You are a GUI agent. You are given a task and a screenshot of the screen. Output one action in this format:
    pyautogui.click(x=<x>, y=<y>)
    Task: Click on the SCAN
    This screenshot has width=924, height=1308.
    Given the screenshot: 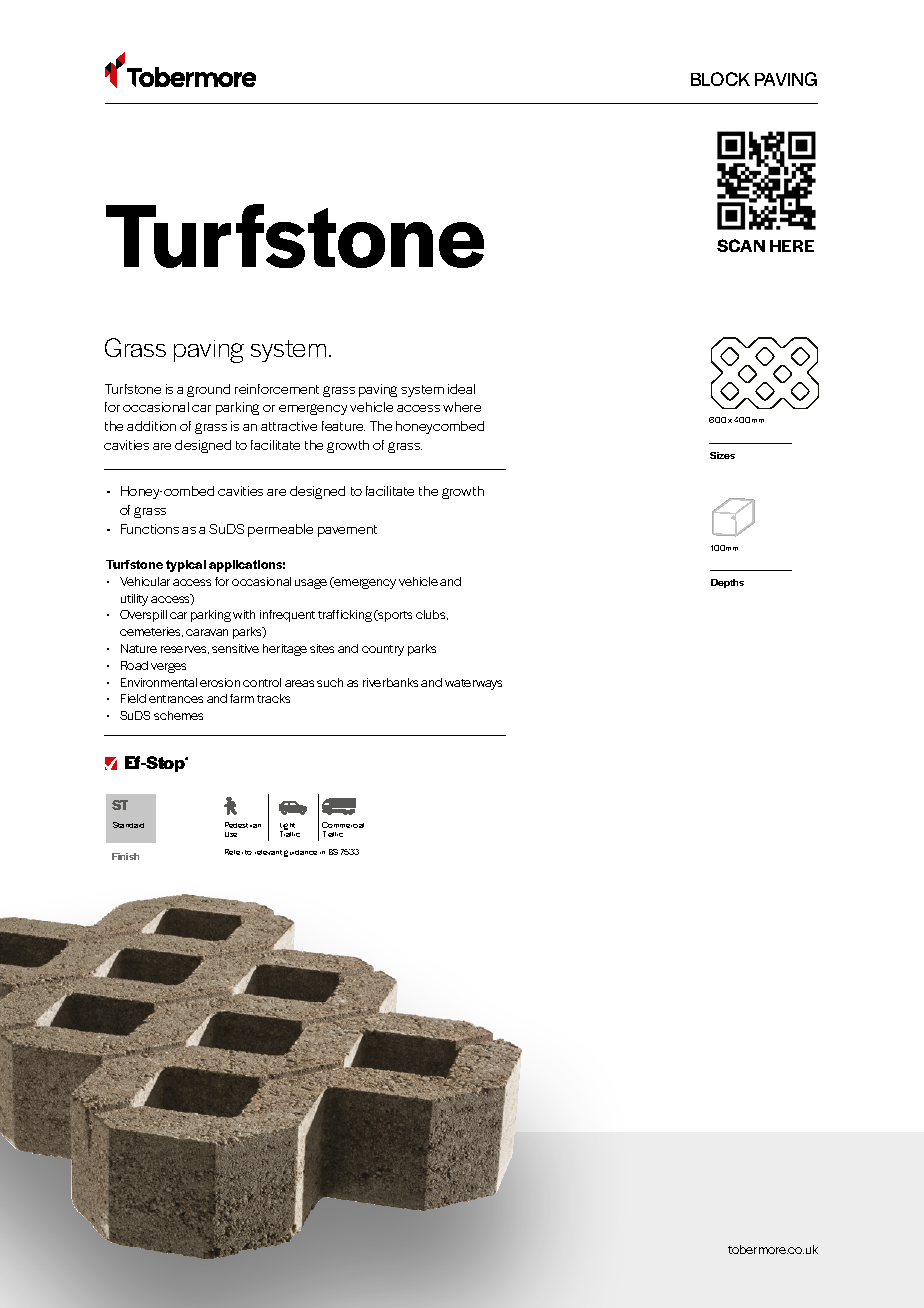 What is the action you would take?
    pyautogui.click(x=741, y=245)
